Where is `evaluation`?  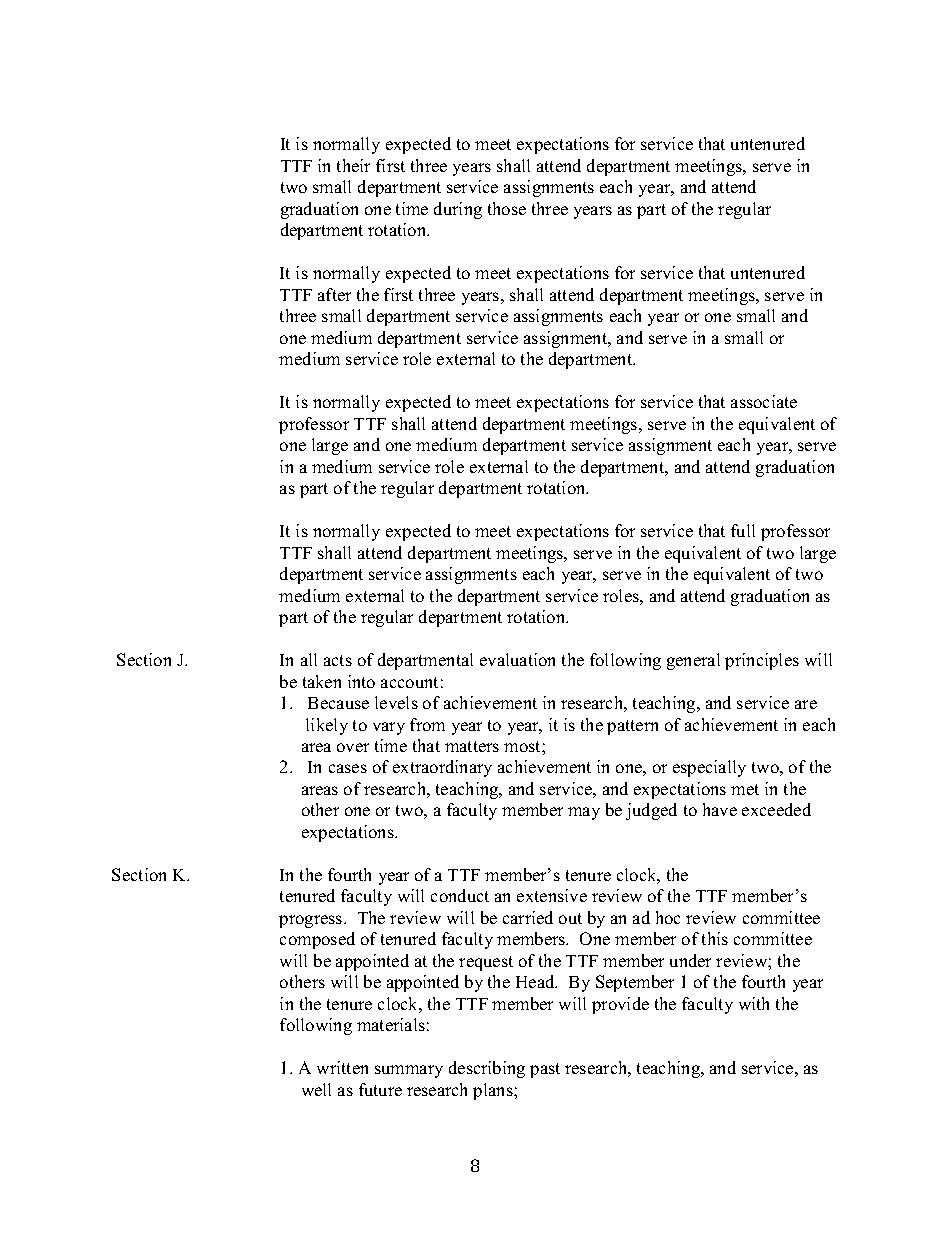
evaluation is located at coordinates (517, 659).
